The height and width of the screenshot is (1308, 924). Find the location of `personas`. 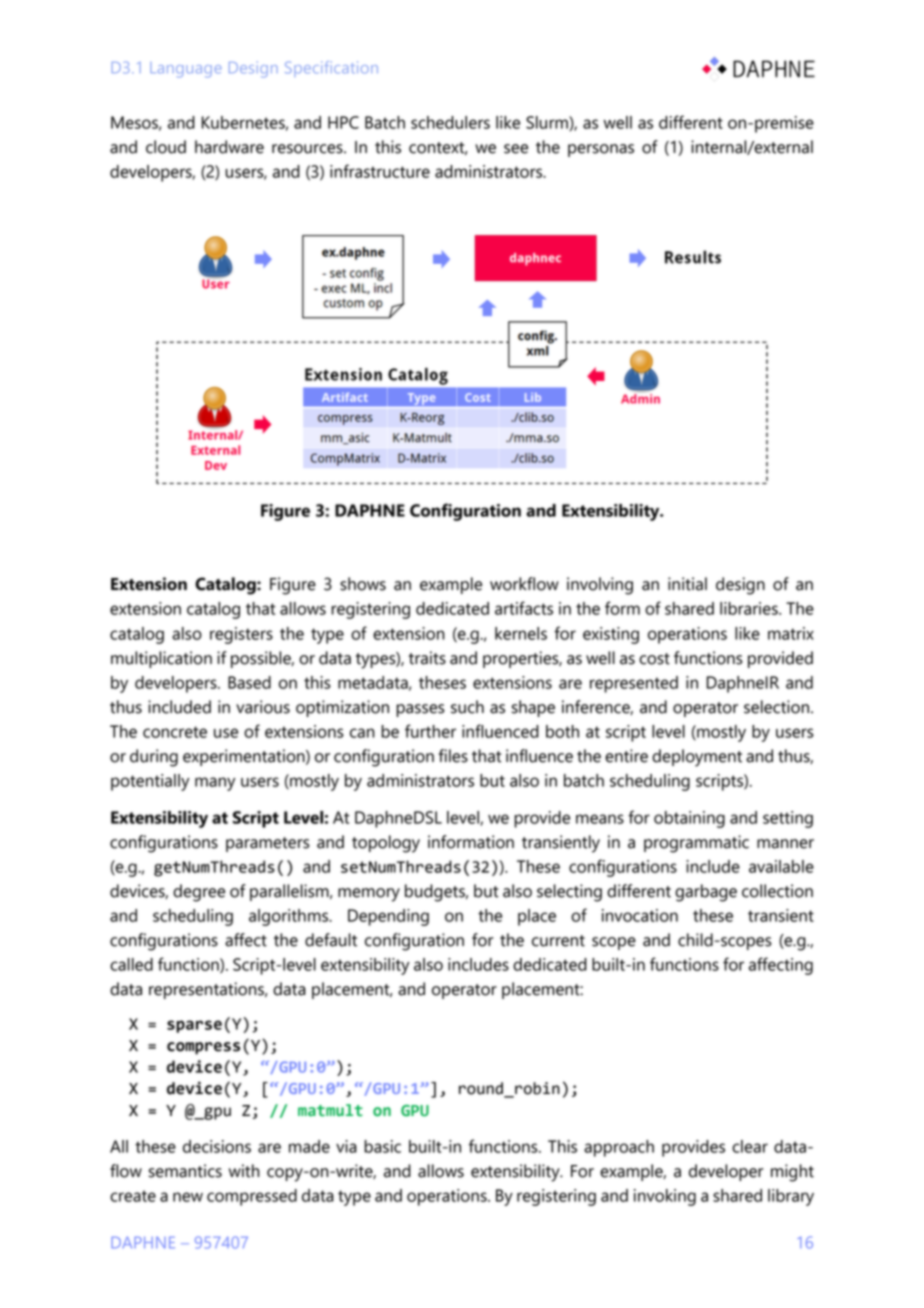

personas is located at coordinates (601, 150).
